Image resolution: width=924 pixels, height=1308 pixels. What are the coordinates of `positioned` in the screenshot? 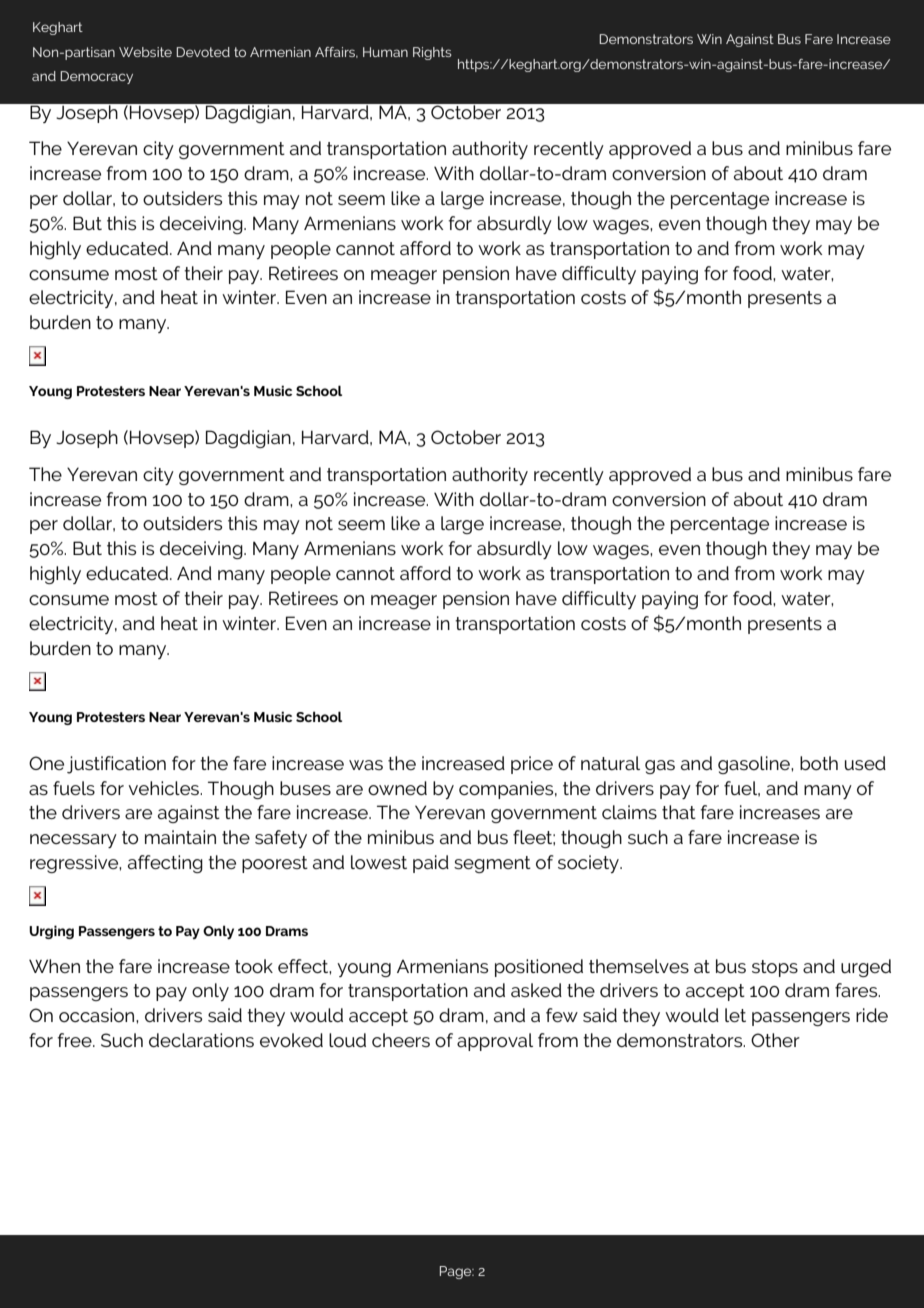 It's located at (539, 968).
